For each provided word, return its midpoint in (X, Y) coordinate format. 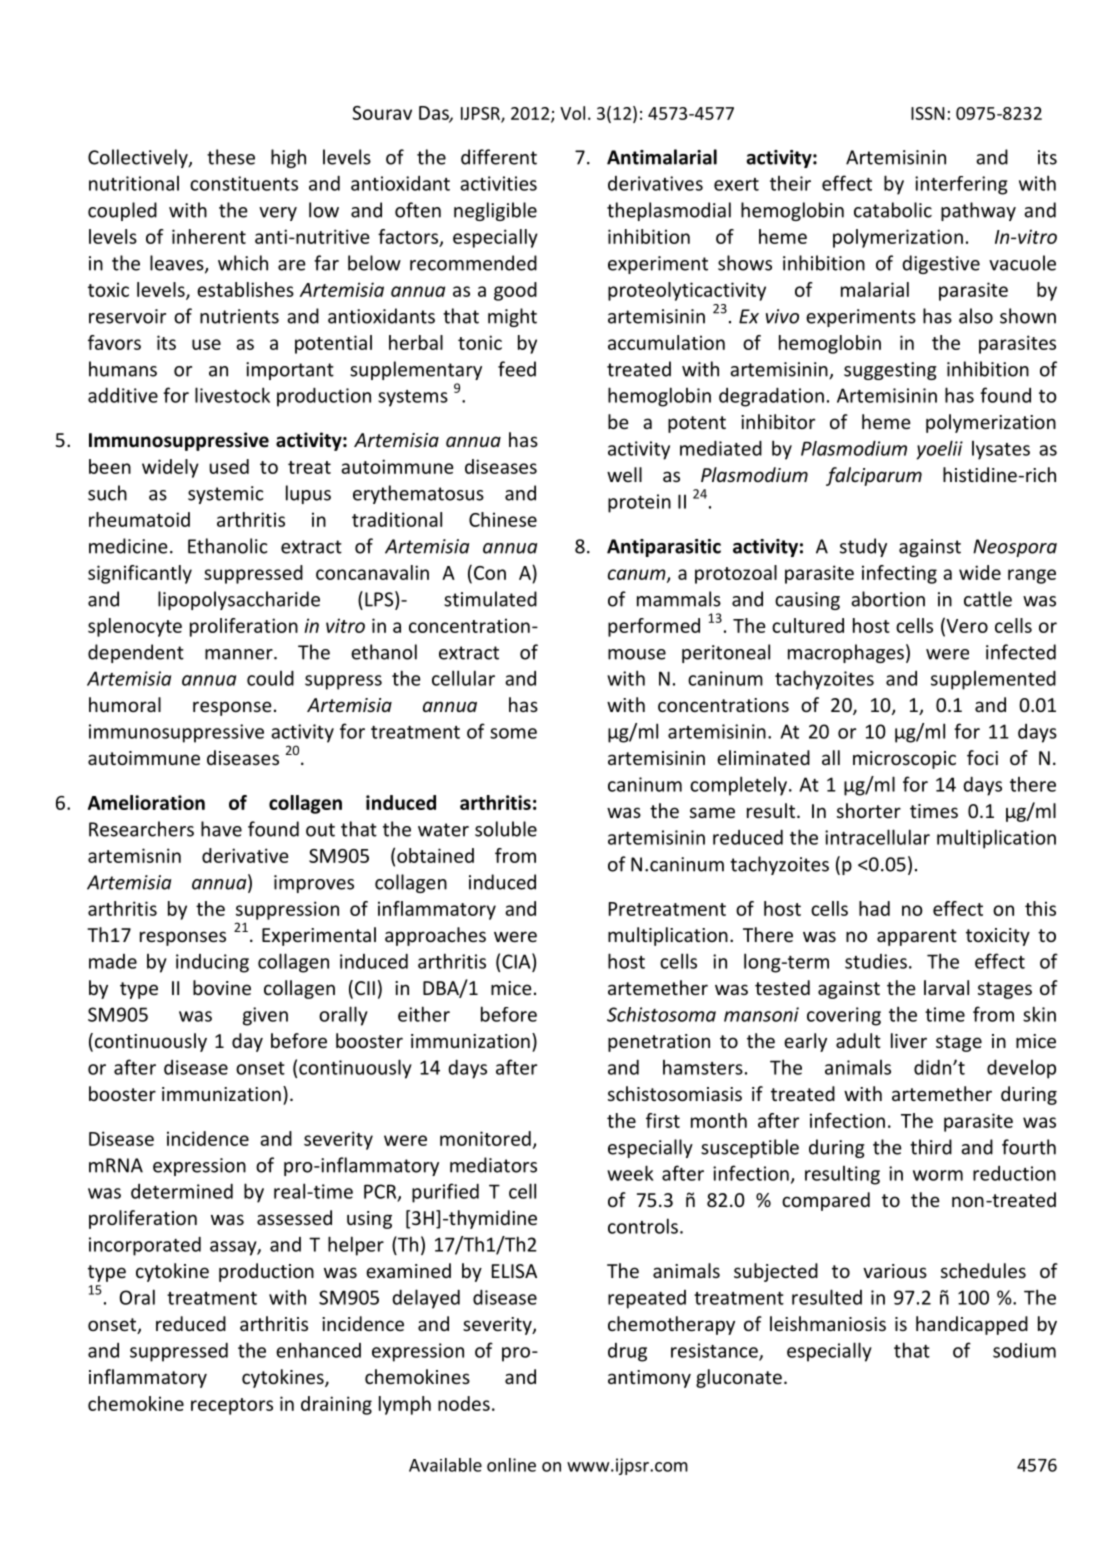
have (221, 829)
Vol (572, 113)
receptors (232, 1406)
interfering (961, 185)
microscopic (904, 760)
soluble (506, 829)
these (231, 157)
